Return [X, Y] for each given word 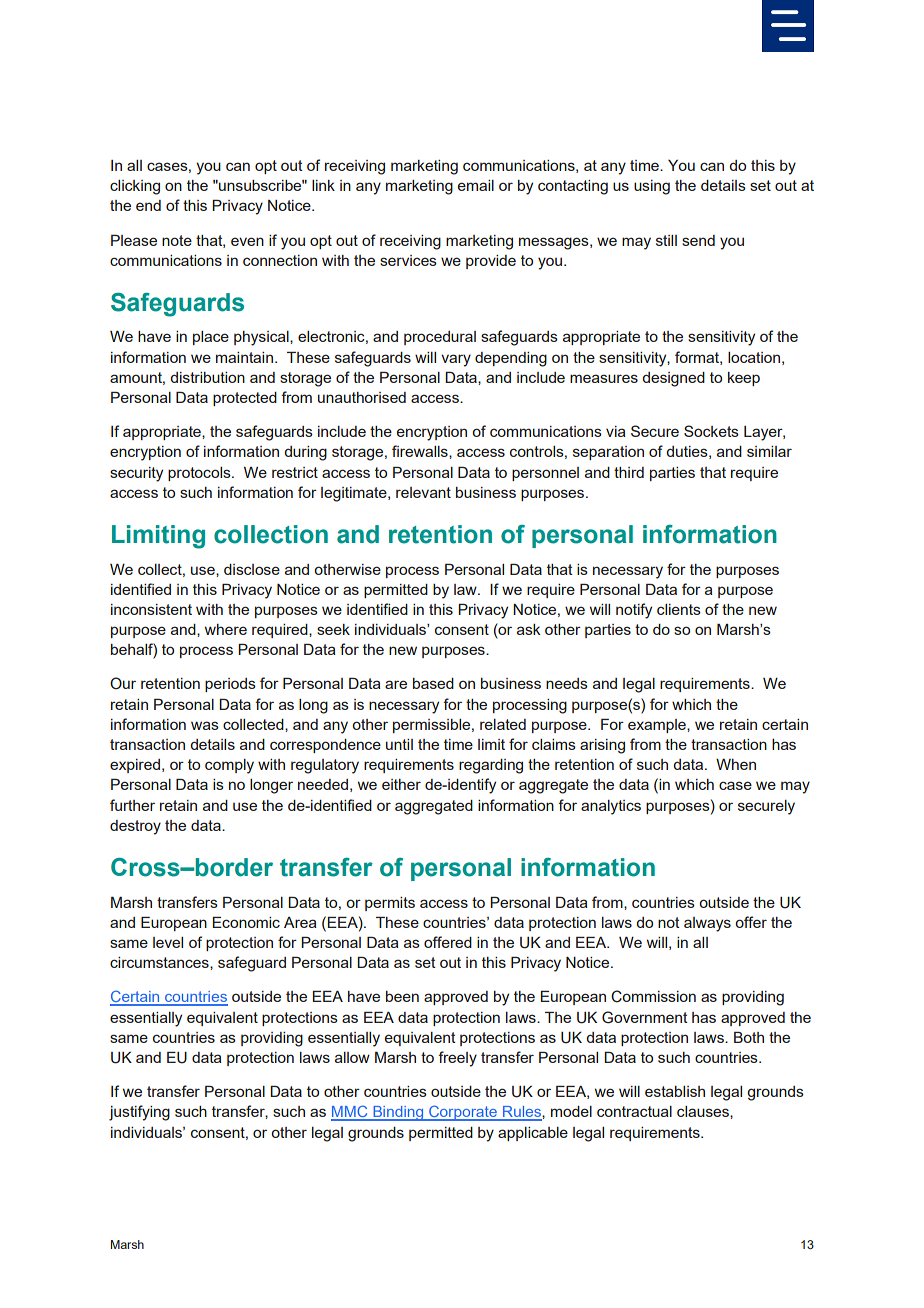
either [401, 784]
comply [229, 766]
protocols [200, 474]
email [476, 185]
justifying [139, 1113]
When [736, 764]
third [629, 472]
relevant [423, 492]
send [698, 240]
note [177, 240]
